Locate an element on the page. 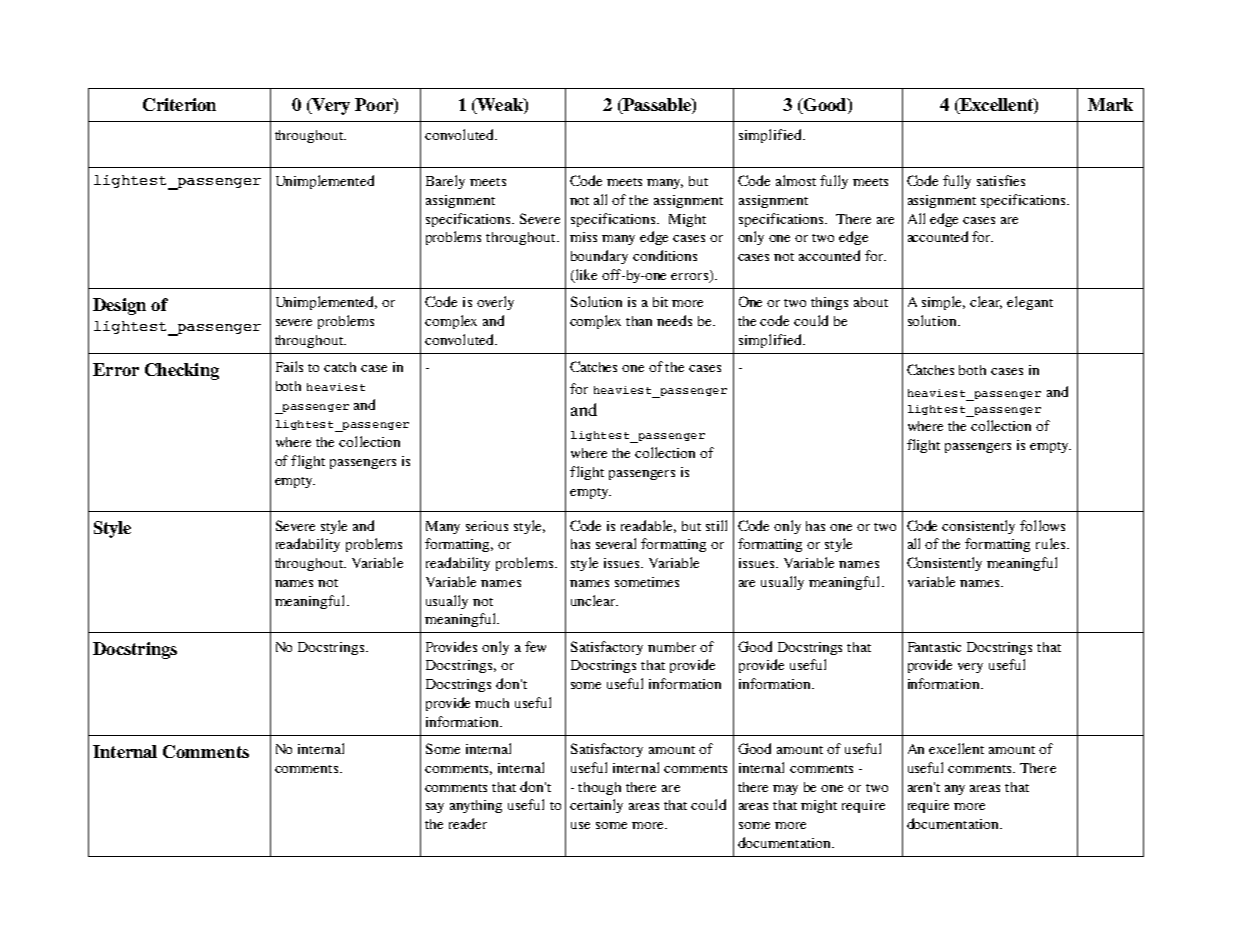  say is located at coordinates (435, 808).
